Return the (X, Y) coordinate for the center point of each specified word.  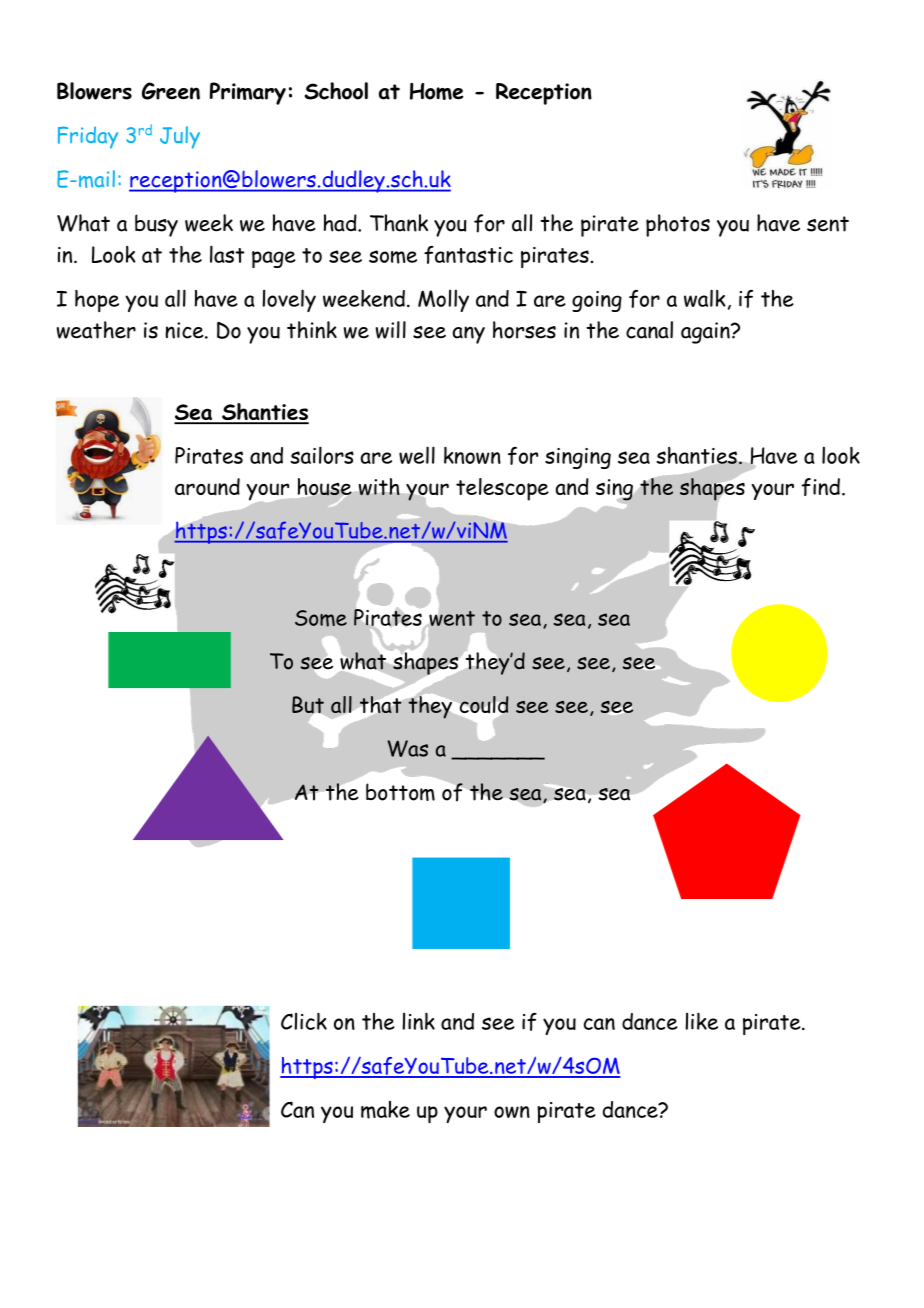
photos (678, 225)
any (468, 335)
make (385, 1110)
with (379, 487)
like (701, 1021)
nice (185, 330)
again (706, 333)
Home (436, 91)
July (180, 137)
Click (304, 1021)
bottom (400, 792)
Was (407, 748)
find (821, 487)
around (207, 487)
